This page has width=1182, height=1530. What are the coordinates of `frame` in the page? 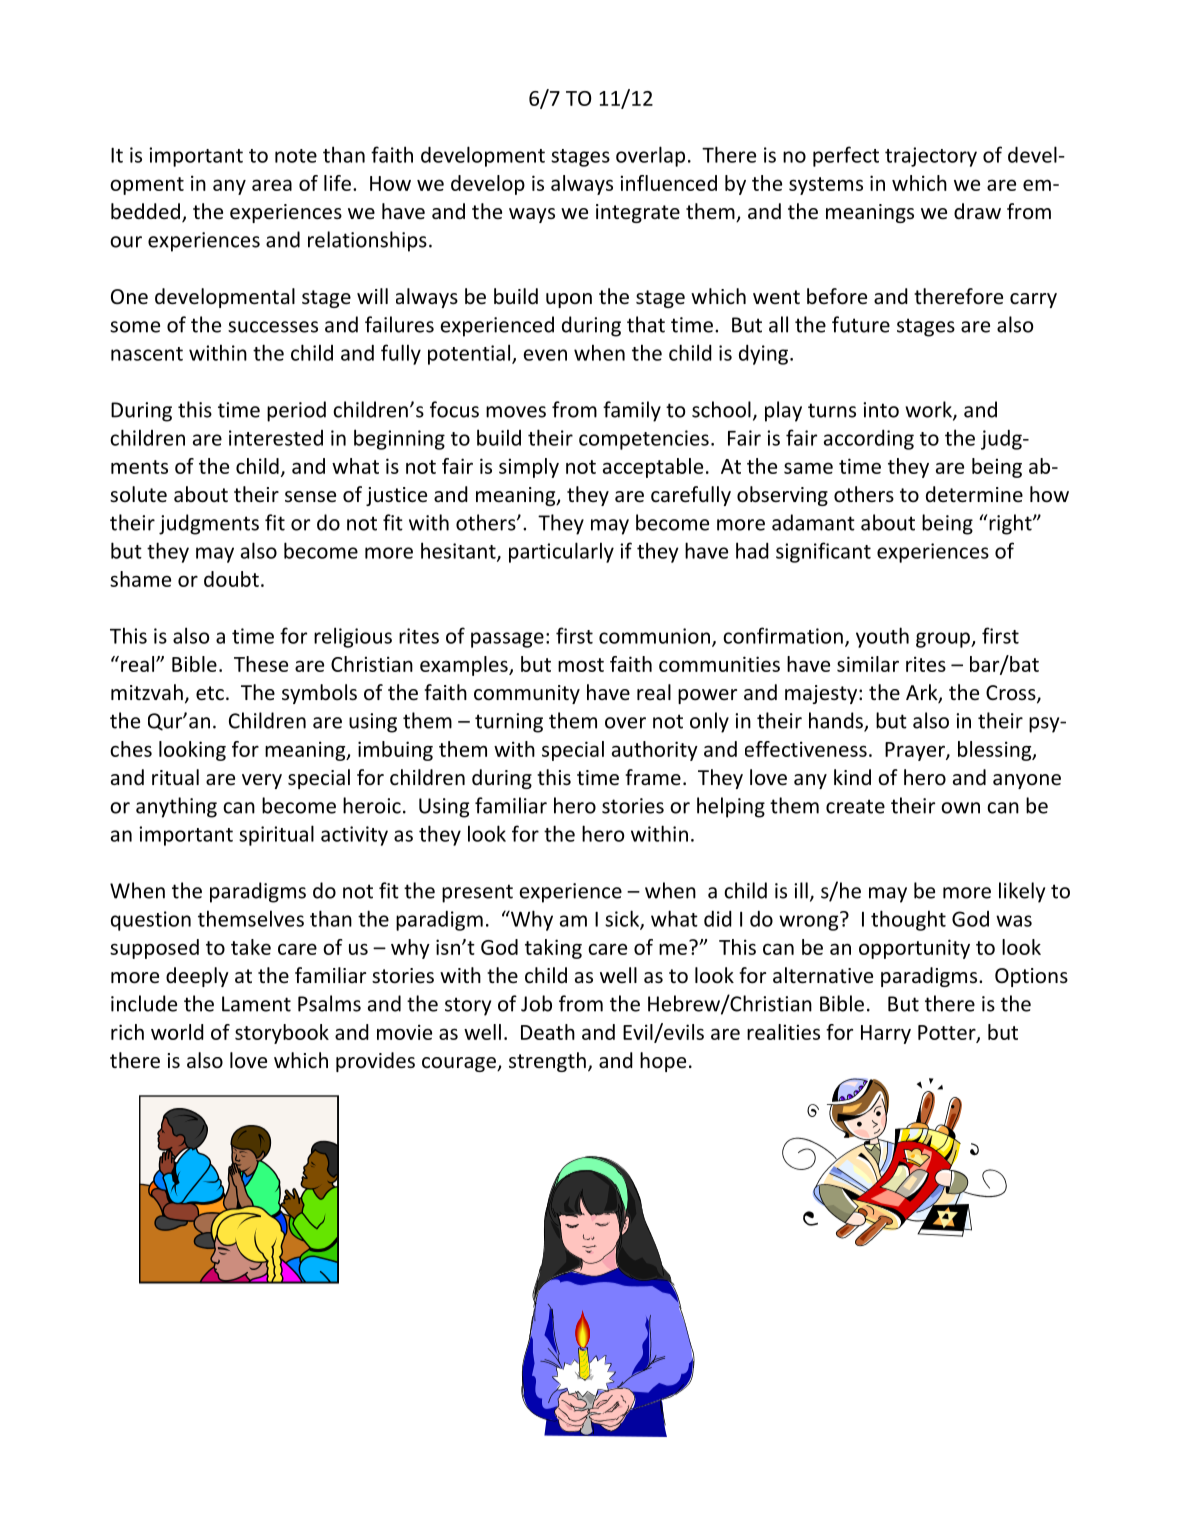 It's located at (653, 777).
